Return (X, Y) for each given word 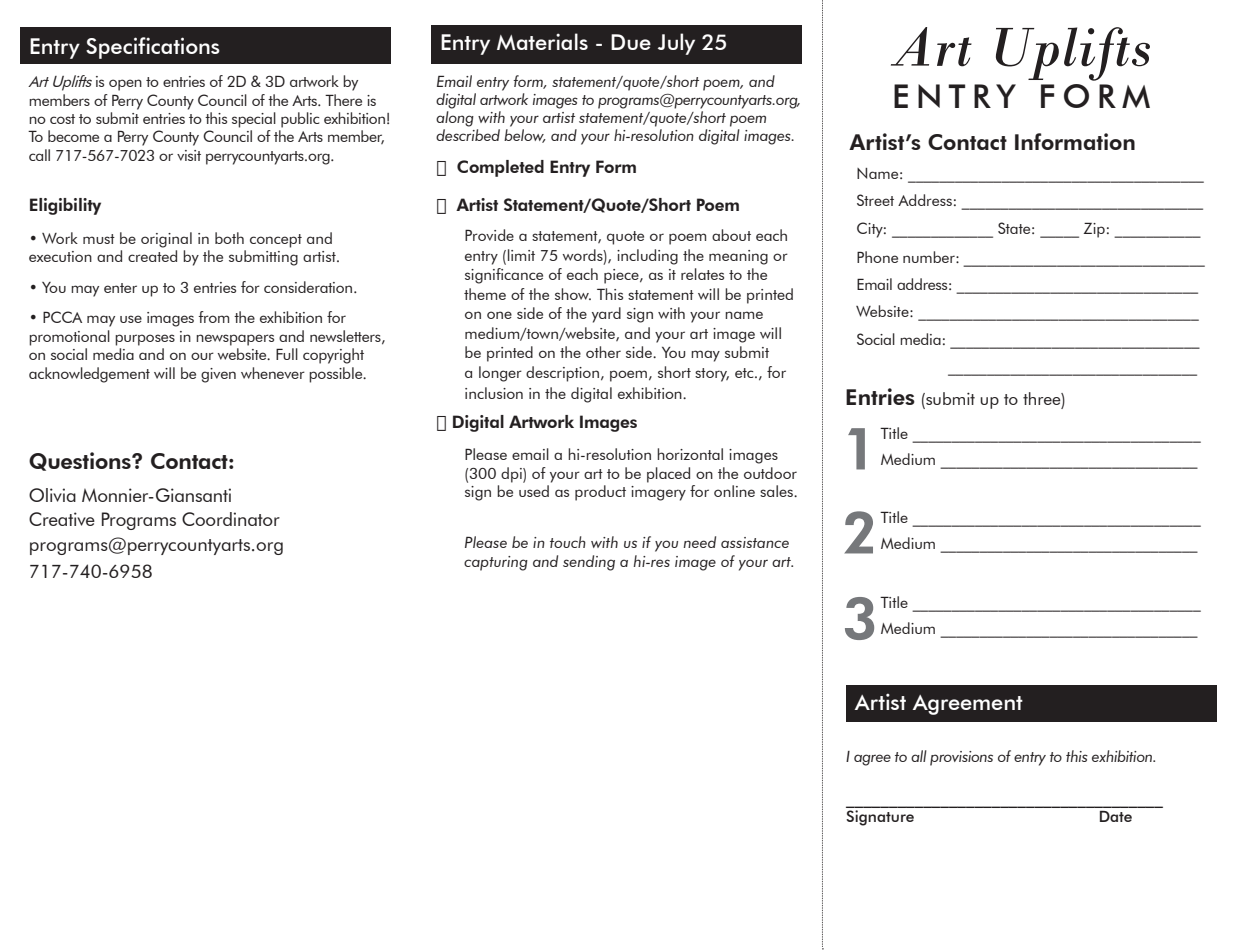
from (213, 317)
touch (568, 542)
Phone (877, 257)
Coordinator (231, 519)
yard (606, 315)
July (676, 44)
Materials (542, 41)
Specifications (153, 48)
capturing (496, 563)
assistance (755, 542)
